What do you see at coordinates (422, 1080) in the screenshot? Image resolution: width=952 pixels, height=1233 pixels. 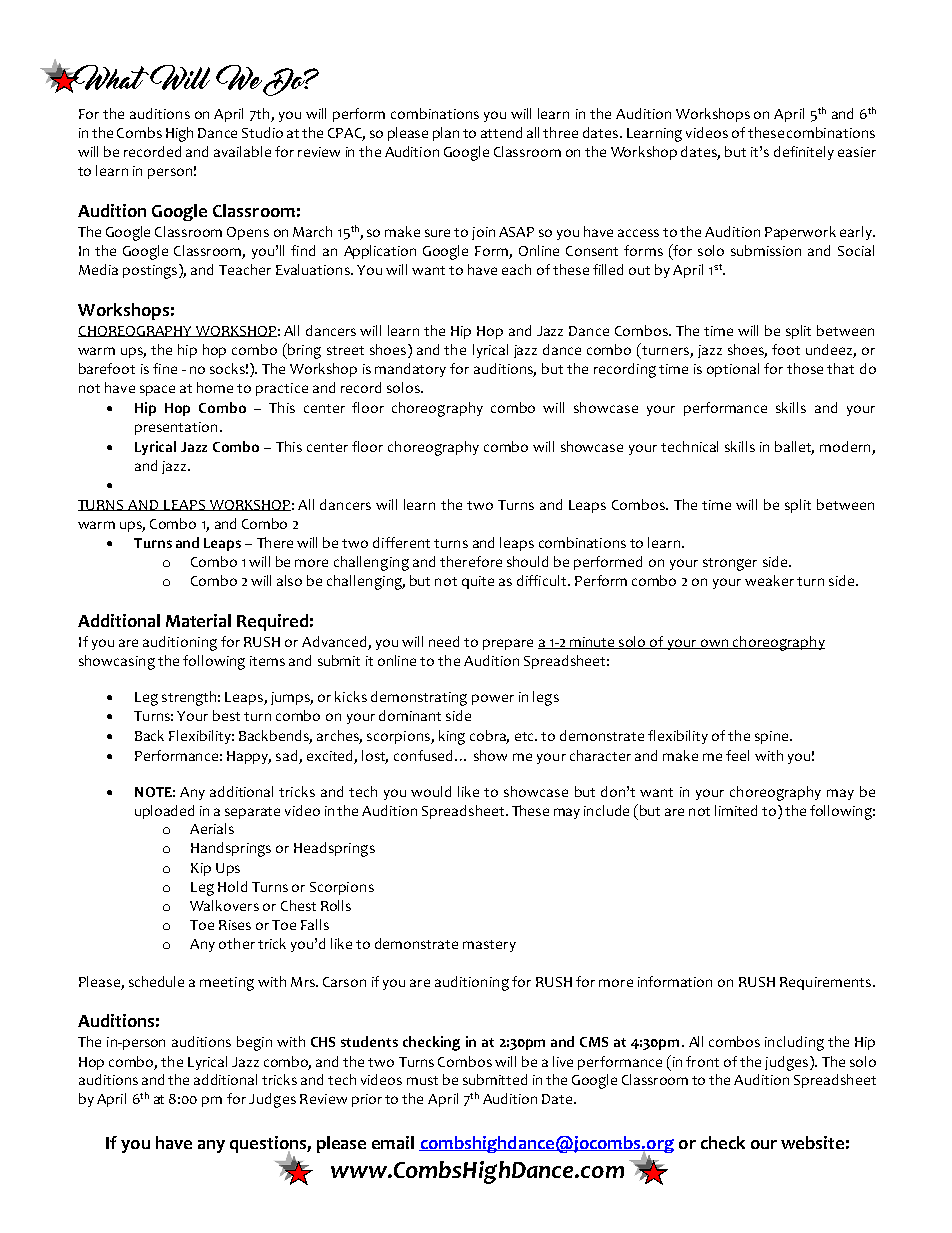 I see `must` at bounding box center [422, 1080].
